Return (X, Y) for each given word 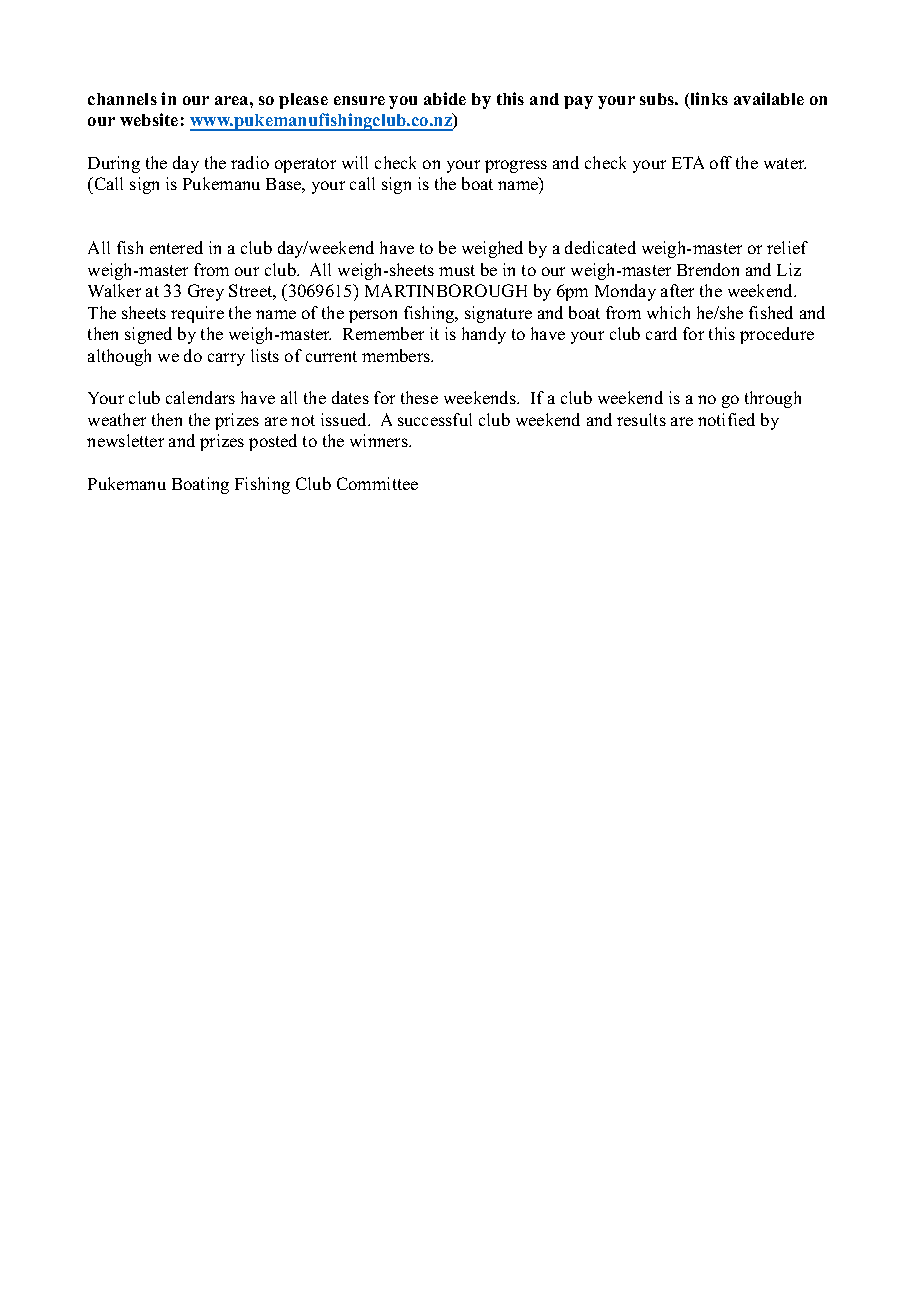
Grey (206, 292)
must (457, 270)
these (419, 397)
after (677, 290)
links (708, 100)
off (721, 162)
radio (250, 162)
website (149, 119)
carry (226, 359)
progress (516, 166)
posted (273, 442)
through (773, 399)
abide (445, 98)
